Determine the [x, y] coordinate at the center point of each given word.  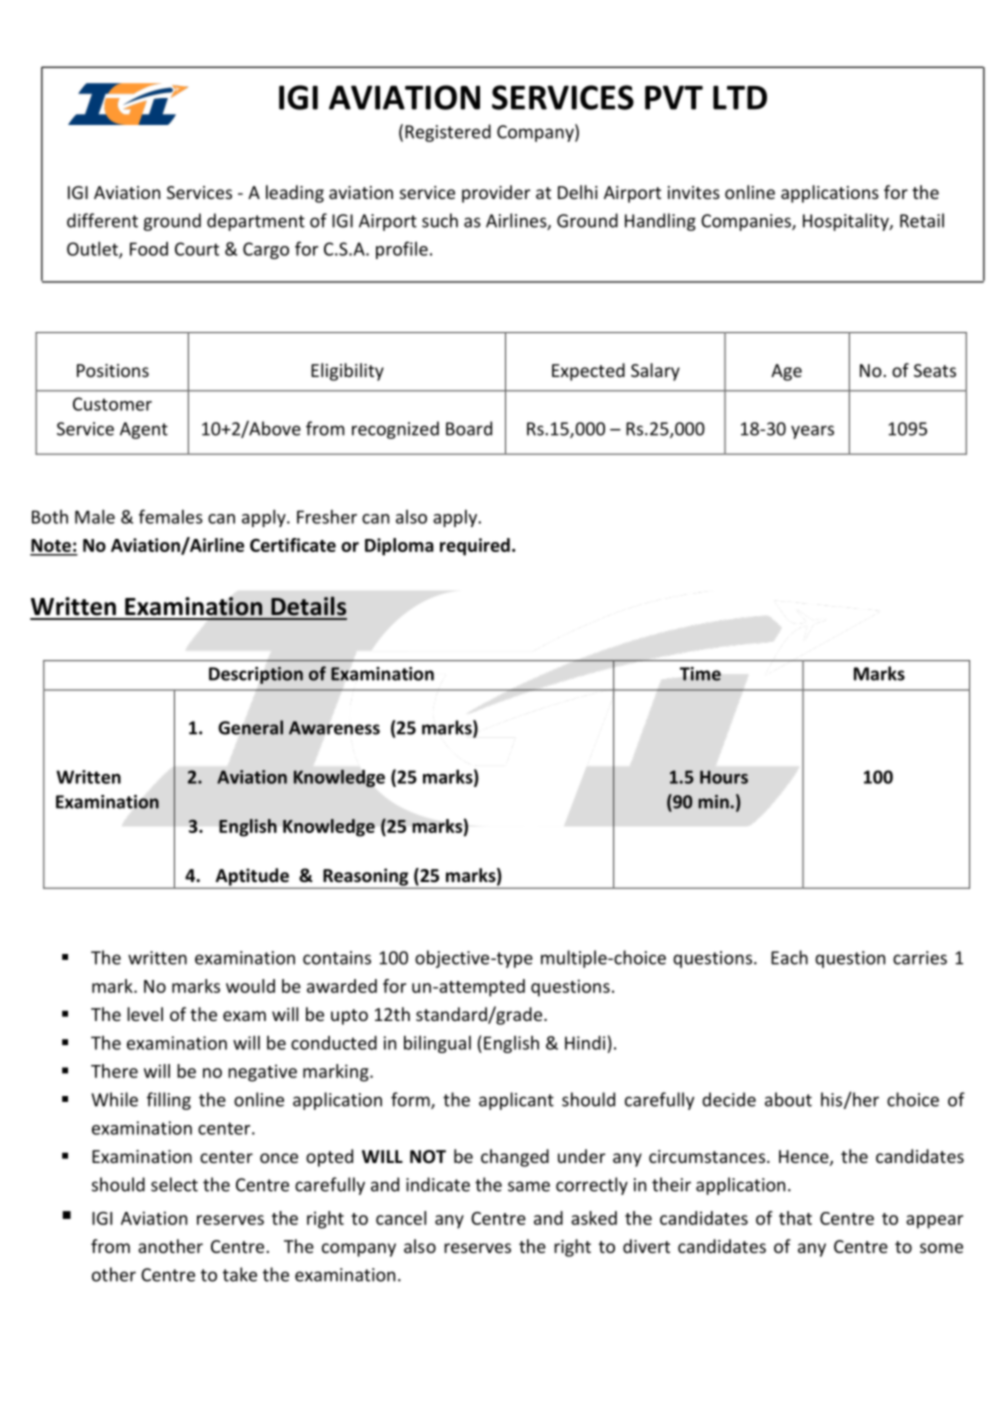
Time [700, 674]
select [174, 1184]
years [812, 432]
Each [789, 957]
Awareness [334, 728]
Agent [144, 430]
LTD [740, 97]
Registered [448, 133]
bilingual [437, 1044]
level [145, 1014]
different [102, 220]
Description [256, 675]
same [529, 1186]
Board [469, 428]
